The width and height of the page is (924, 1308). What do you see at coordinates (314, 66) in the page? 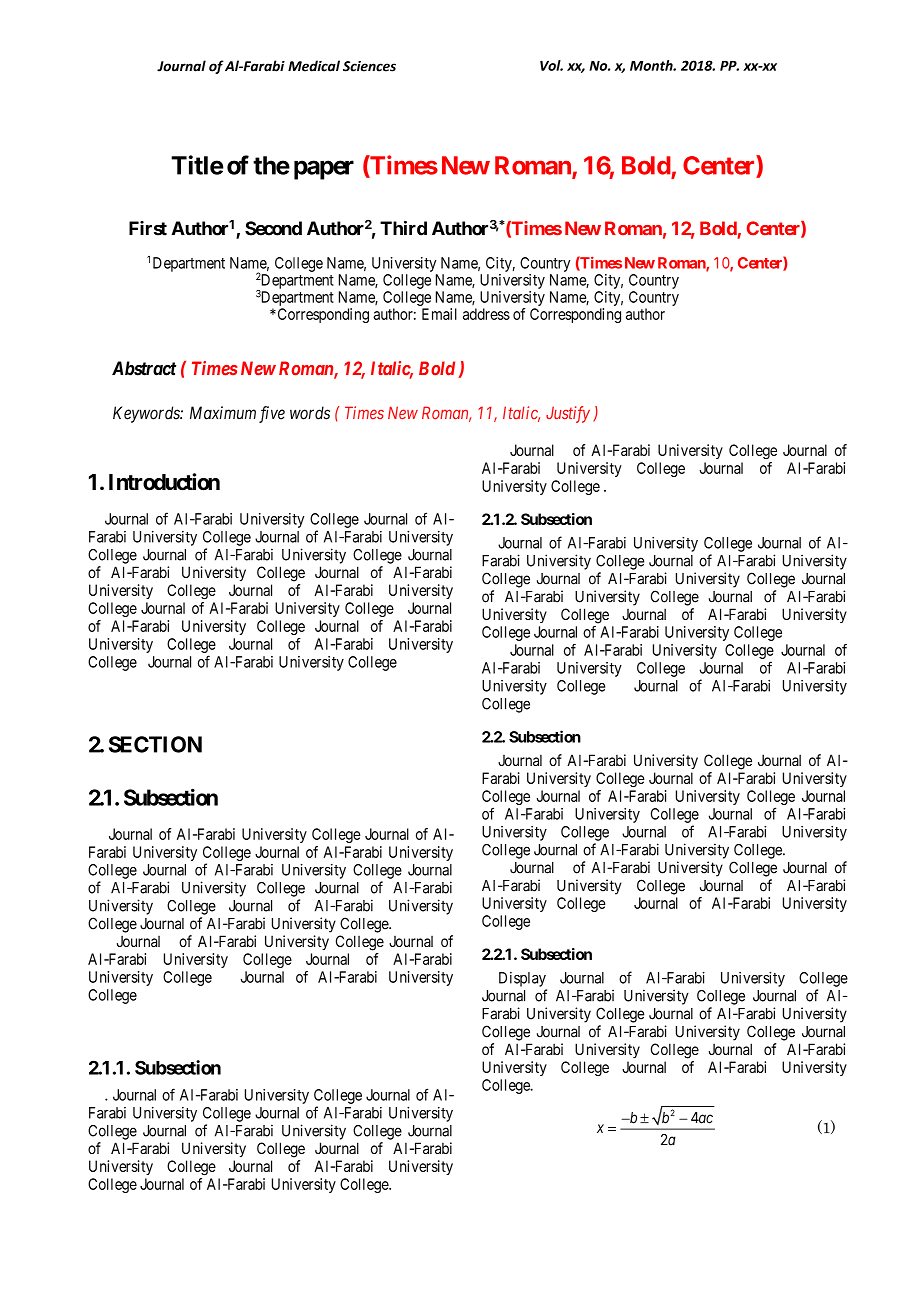
I see `Medical` at bounding box center [314, 66].
